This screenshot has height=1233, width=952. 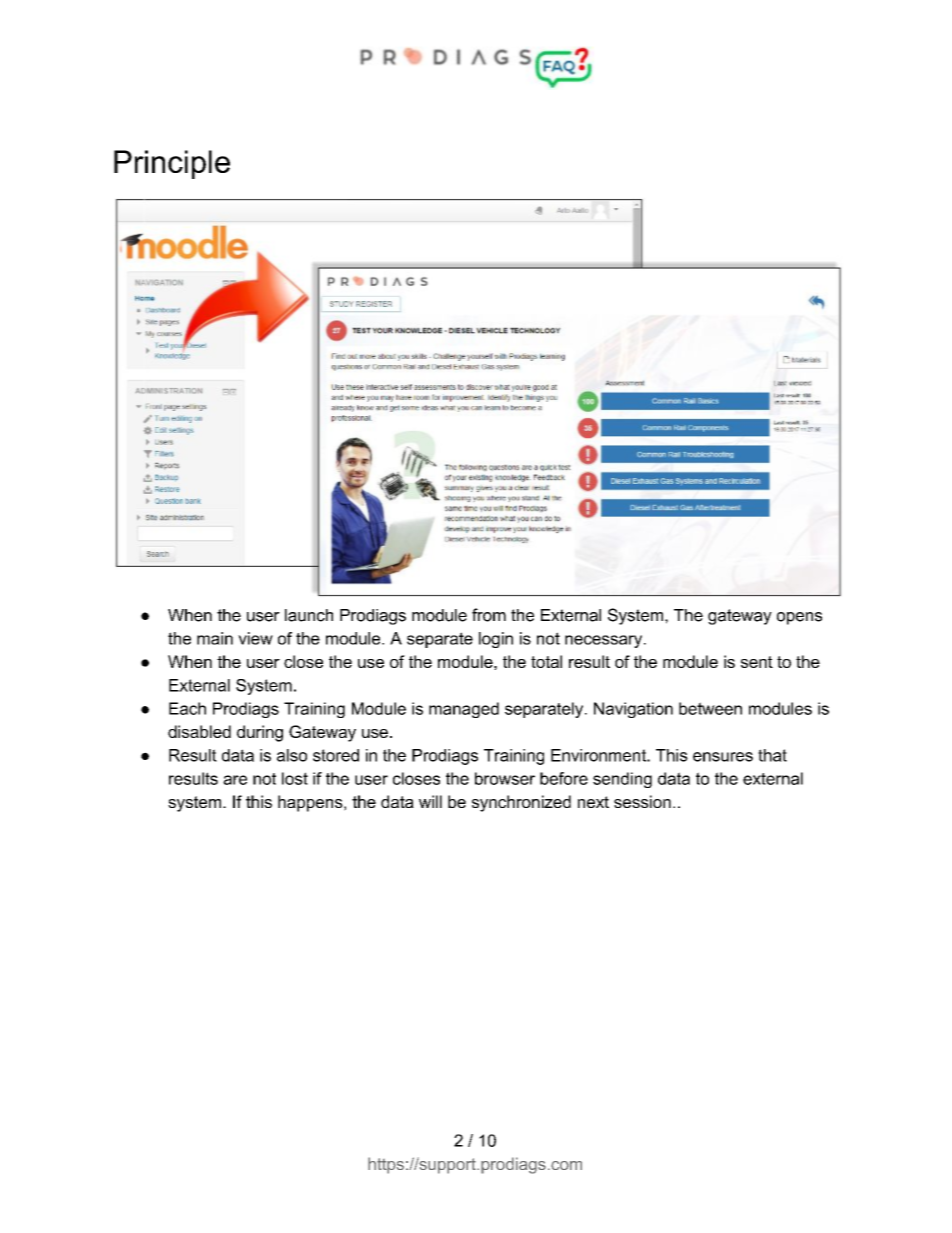 What do you see at coordinates (309, 615) in the screenshot?
I see `launch` at bounding box center [309, 615].
